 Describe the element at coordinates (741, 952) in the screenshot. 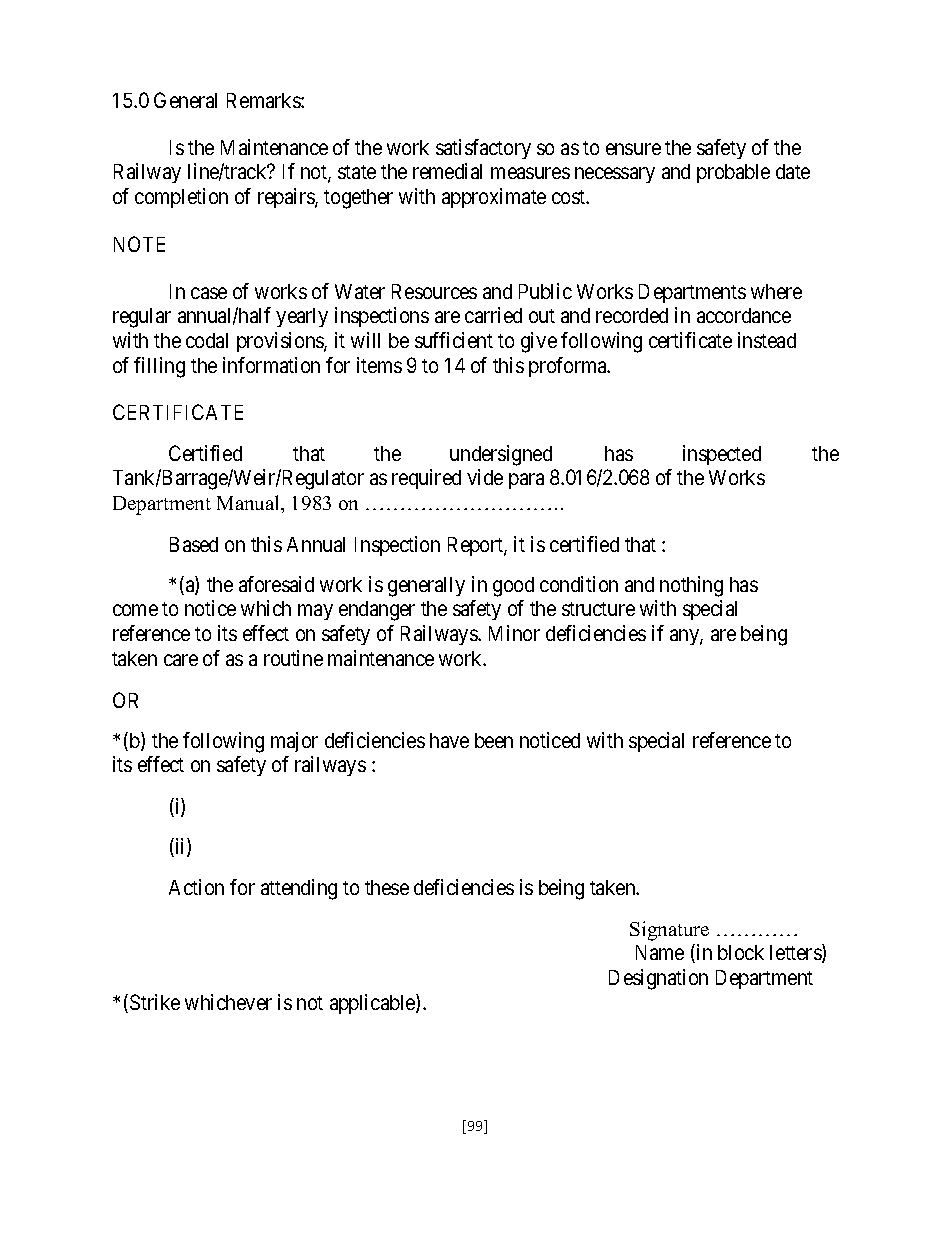

I see `block` at that location.
